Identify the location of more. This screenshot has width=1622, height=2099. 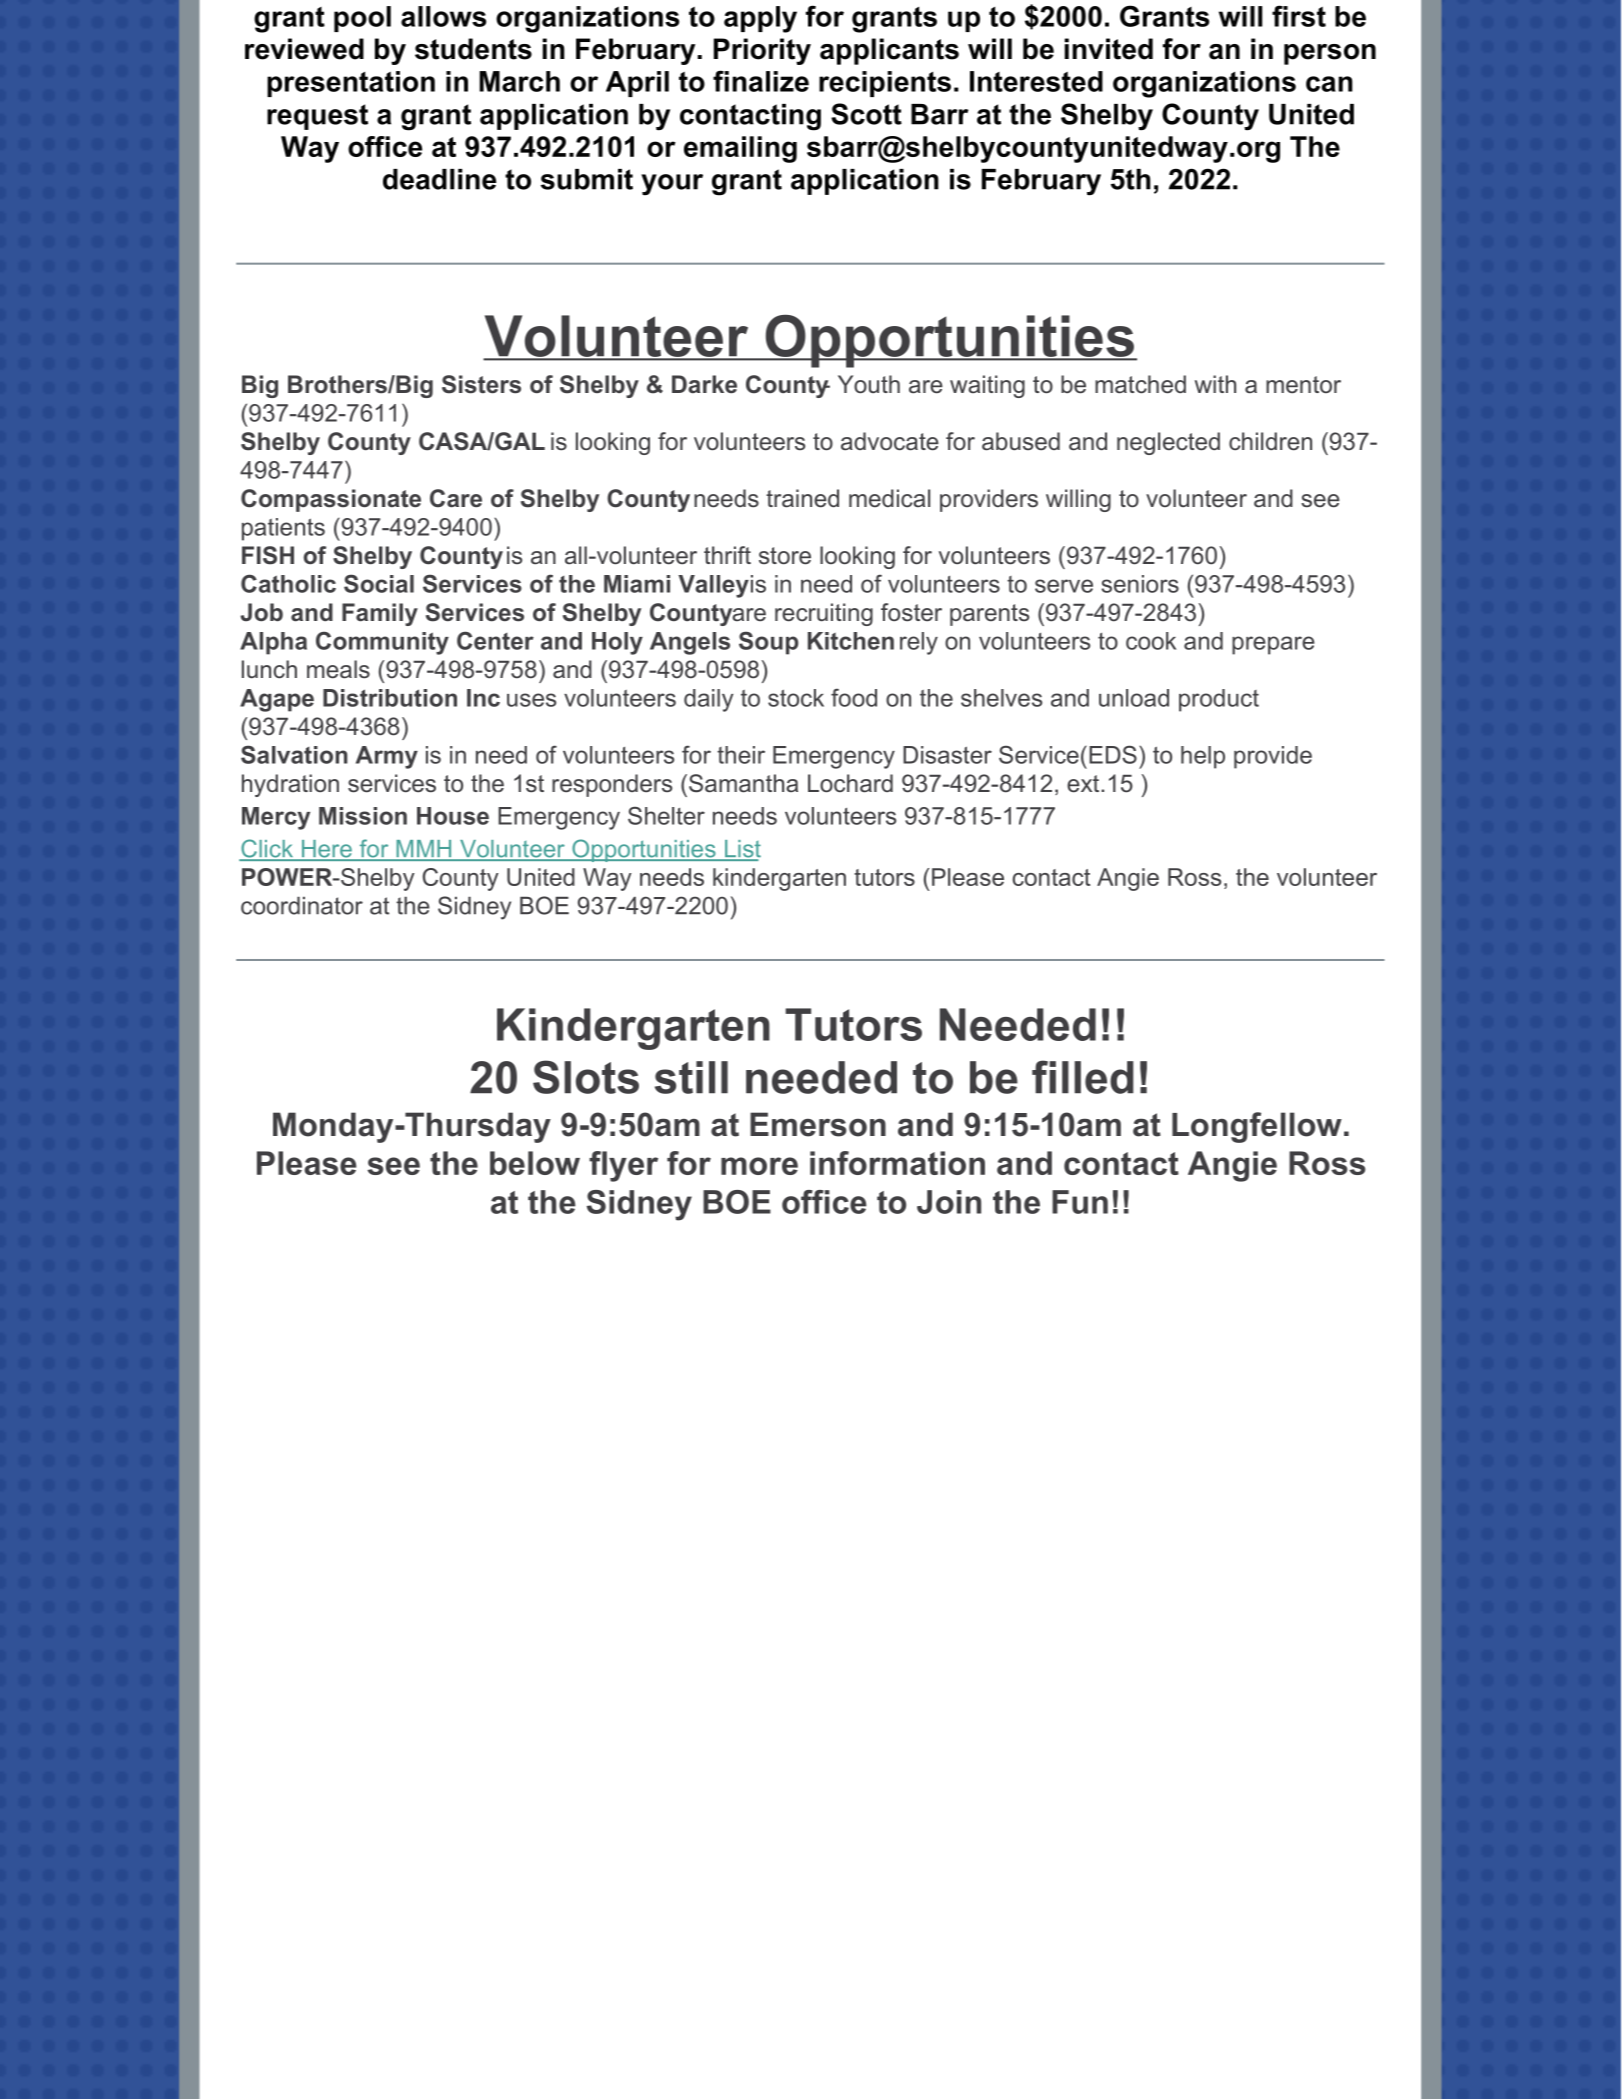
(759, 1166).
